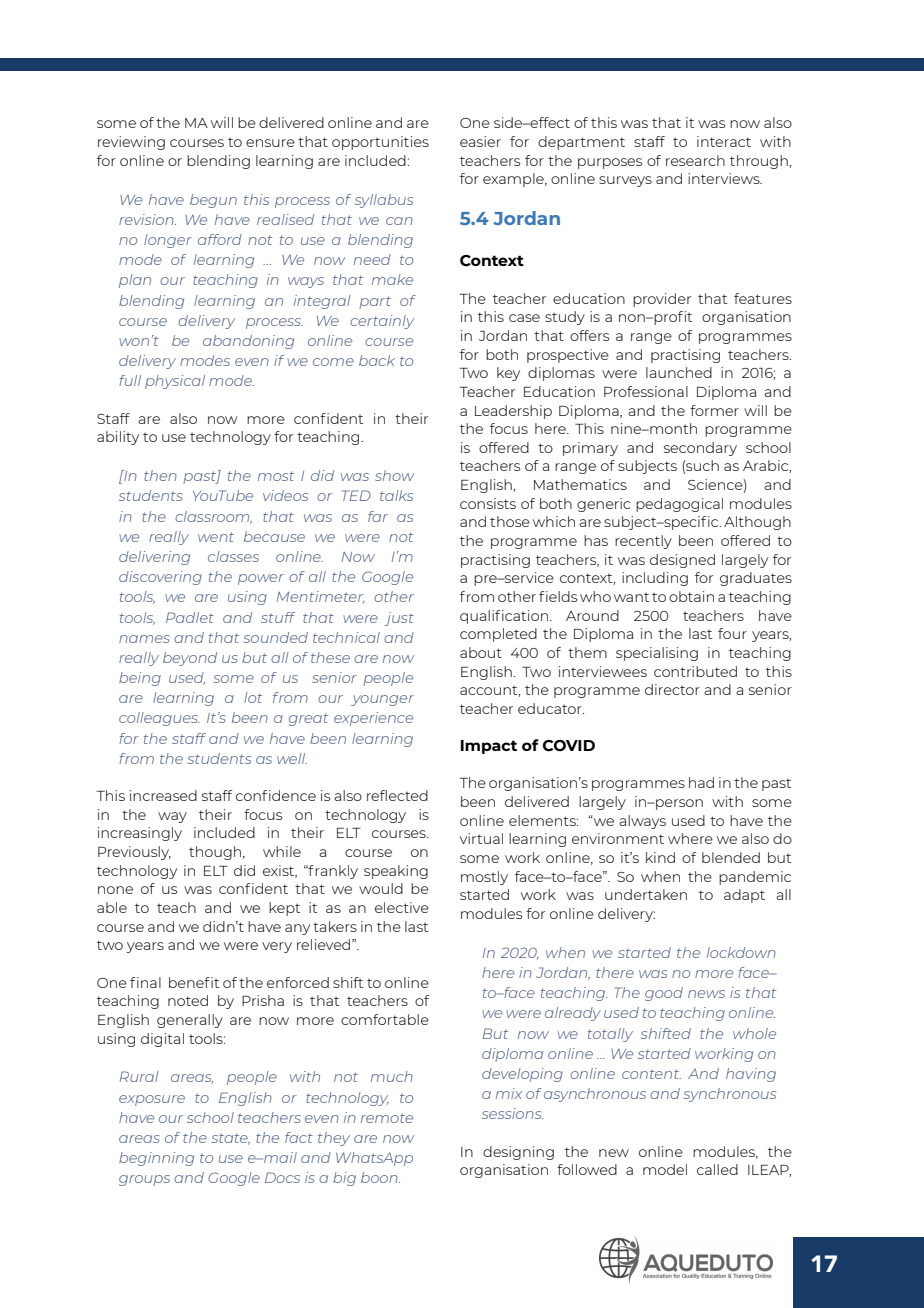  Describe the element at coordinates (163, 795) in the screenshot. I see `increased` at that location.
